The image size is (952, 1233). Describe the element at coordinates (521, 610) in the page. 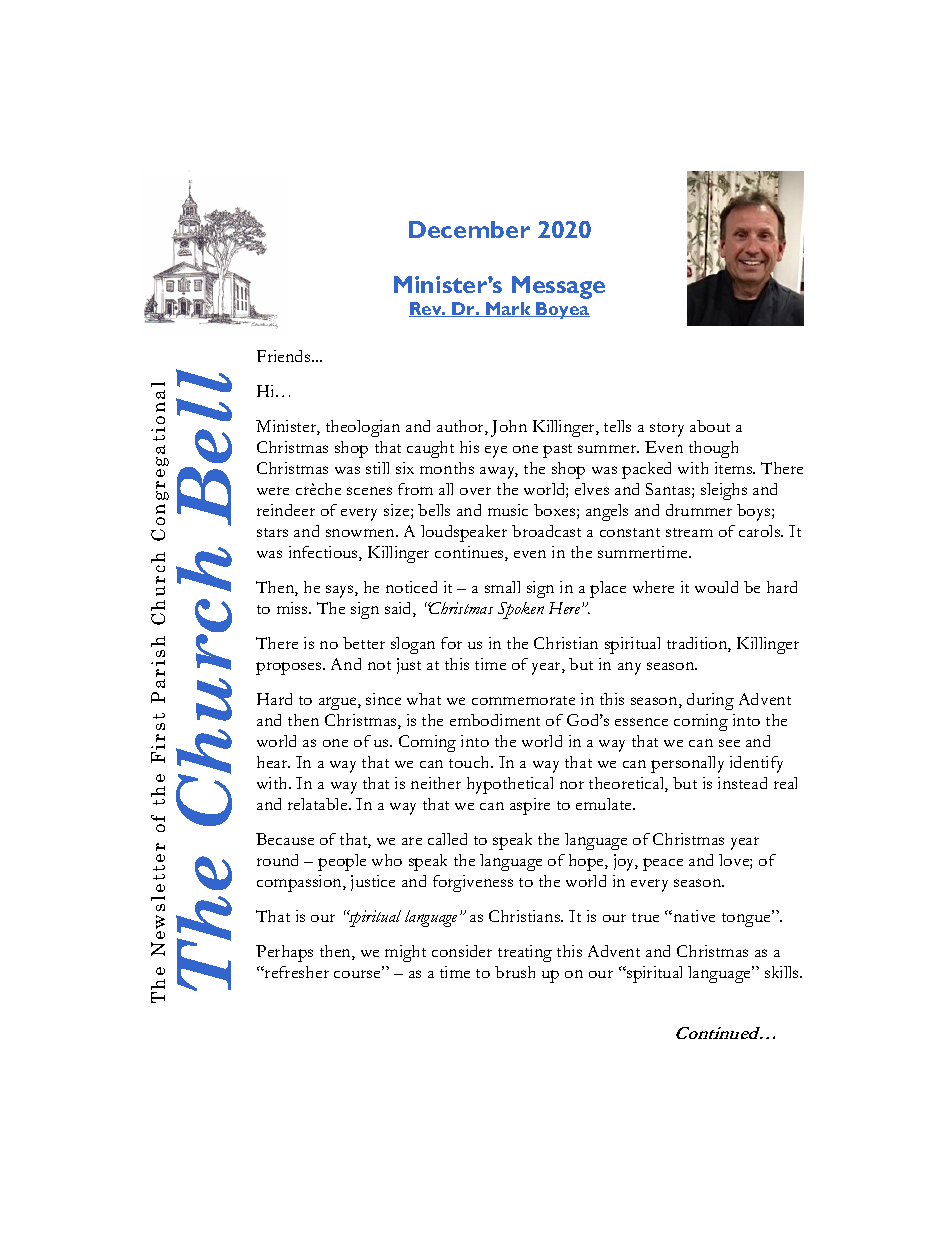

I see `Spoken` at that location.
